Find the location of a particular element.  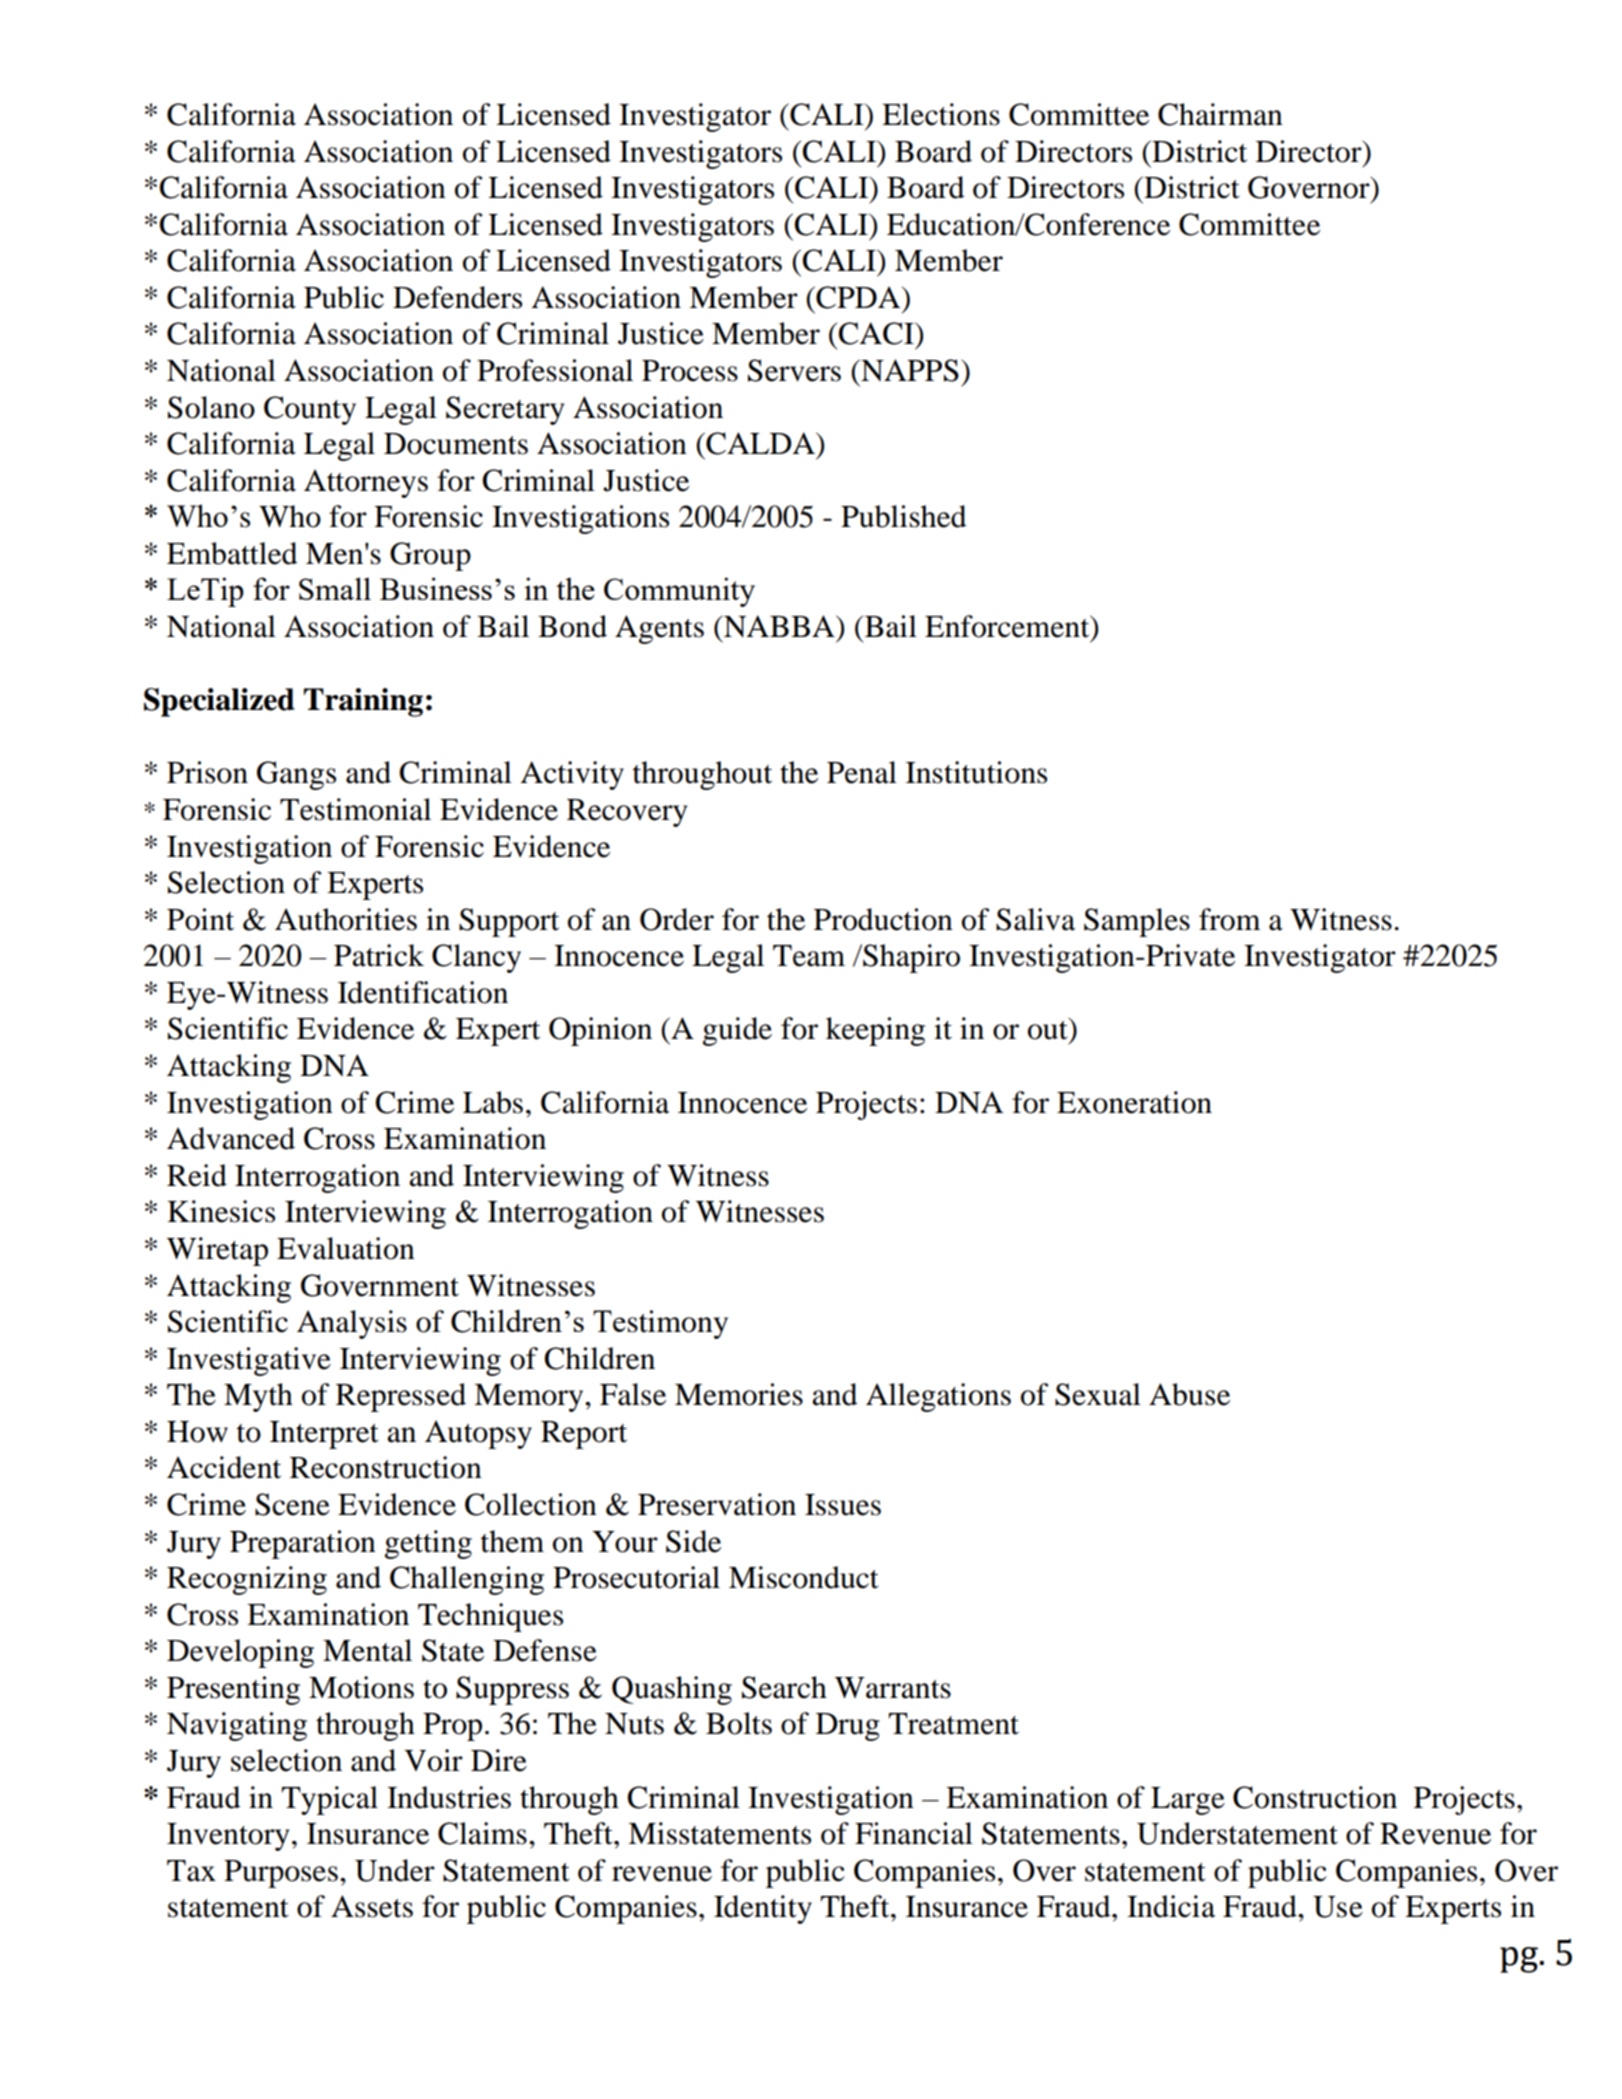

Process is located at coordinates (690, 371).
